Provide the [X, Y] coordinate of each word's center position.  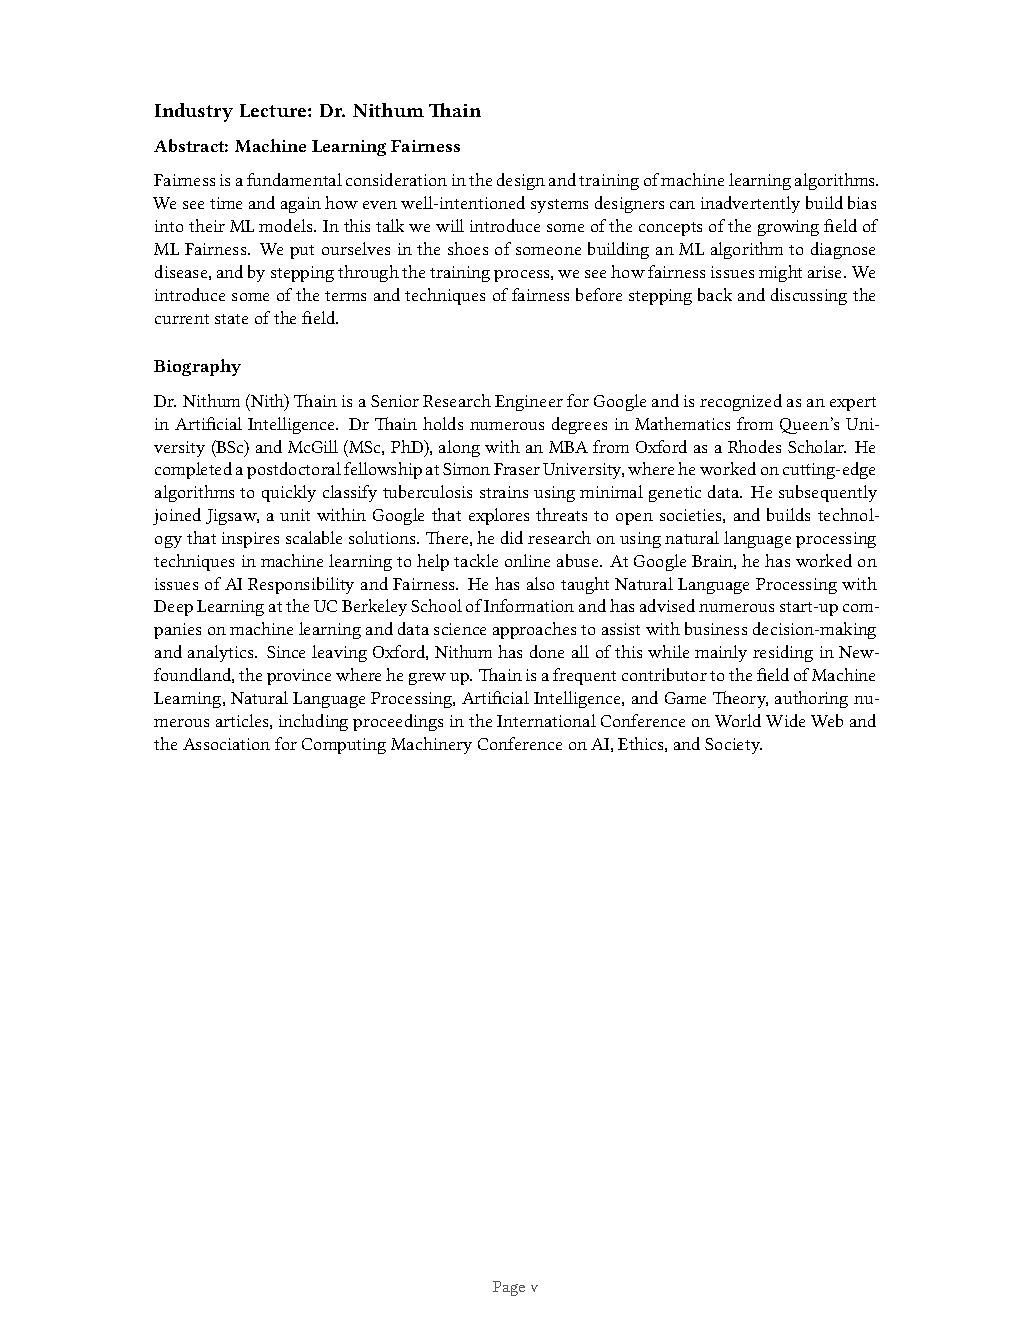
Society [733, 746]
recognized [741, 402]
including [313, 722]
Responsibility [301, 585]
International [546, 720]
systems [559, 206]
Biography [197, 367]
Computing [344, 746]
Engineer [529, 403]
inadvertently [750, 204]
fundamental [294, 179]
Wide [785, 720]
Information [529, 605]
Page [509, 1288]
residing [783, 653]
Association [226, 744]
